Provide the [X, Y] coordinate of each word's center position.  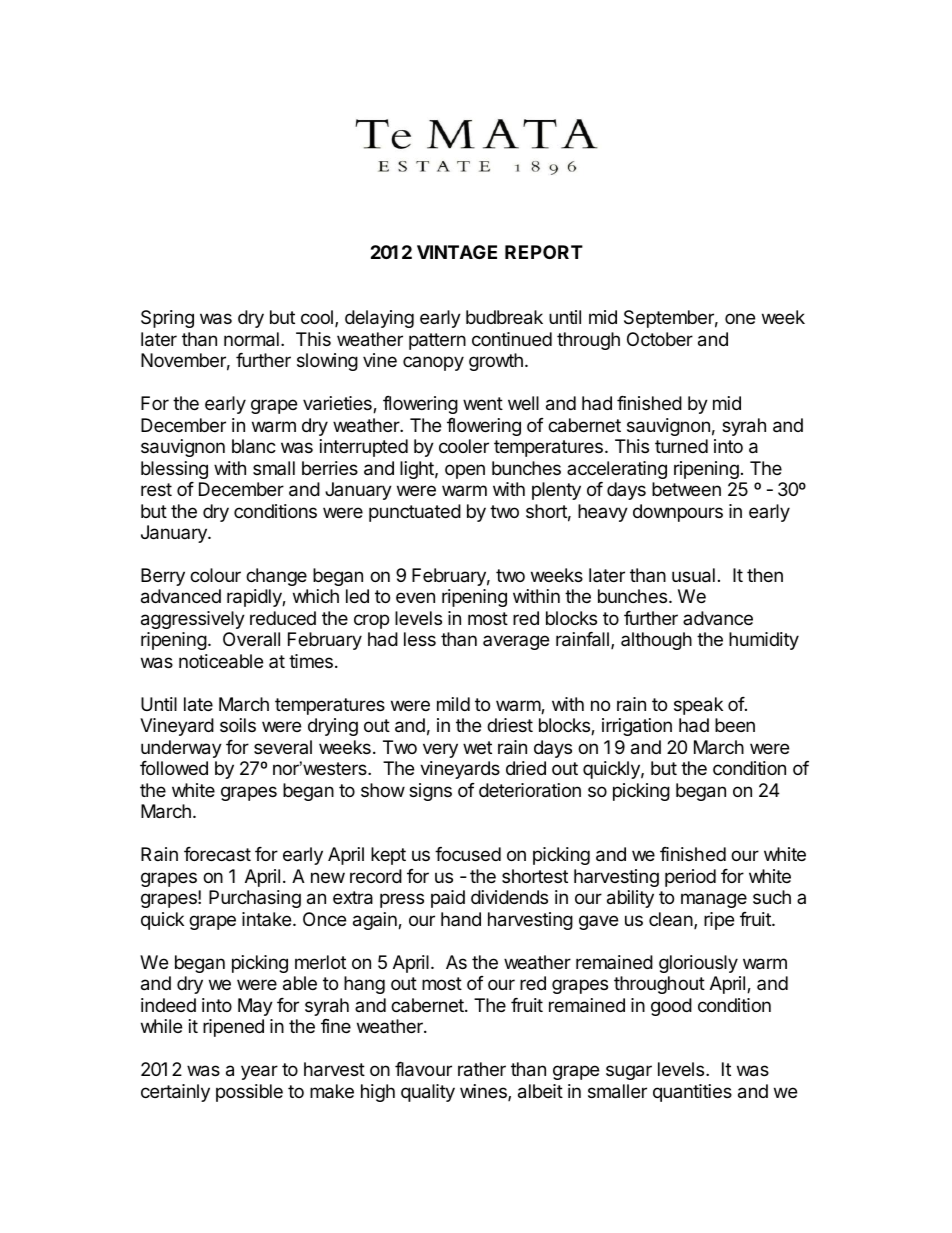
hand [461, 919]
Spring [167, 319]
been [735, 725]
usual [693, 575]
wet [477, 747]
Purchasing [255, 899]
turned [681, 446]
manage [714, 900]
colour [215, 575]
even [415, 597]
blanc [254, 446]
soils [238, 725]
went [483, 403]
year [259, 1072]
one [740, 318]
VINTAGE [457, 252]
